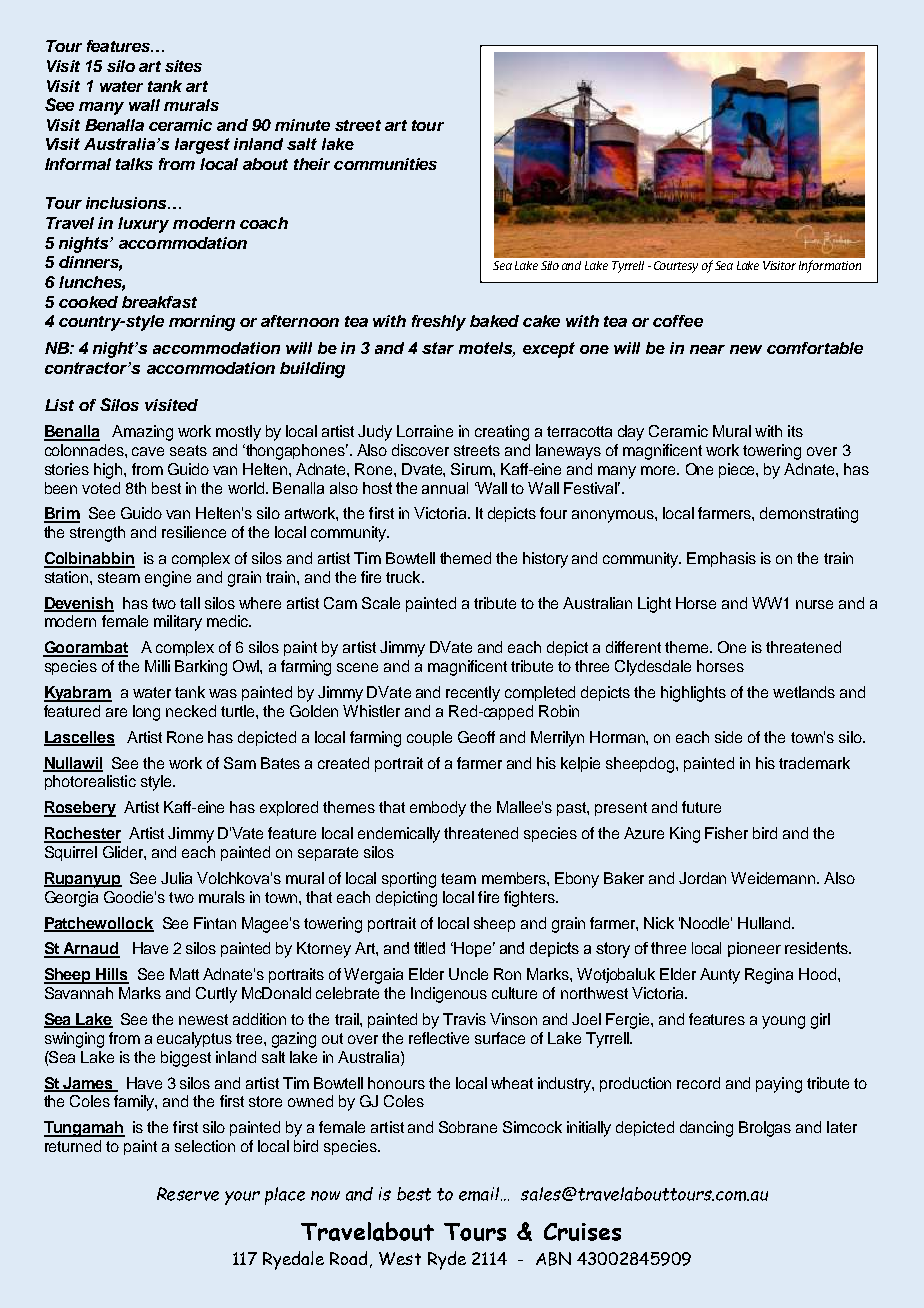 Image resolution: width=924 pixels, height=1308 pixels. What do you see at coordinates (184, 974) in the screenshot?
I see `Matt` at bounding box center [184, 974].
